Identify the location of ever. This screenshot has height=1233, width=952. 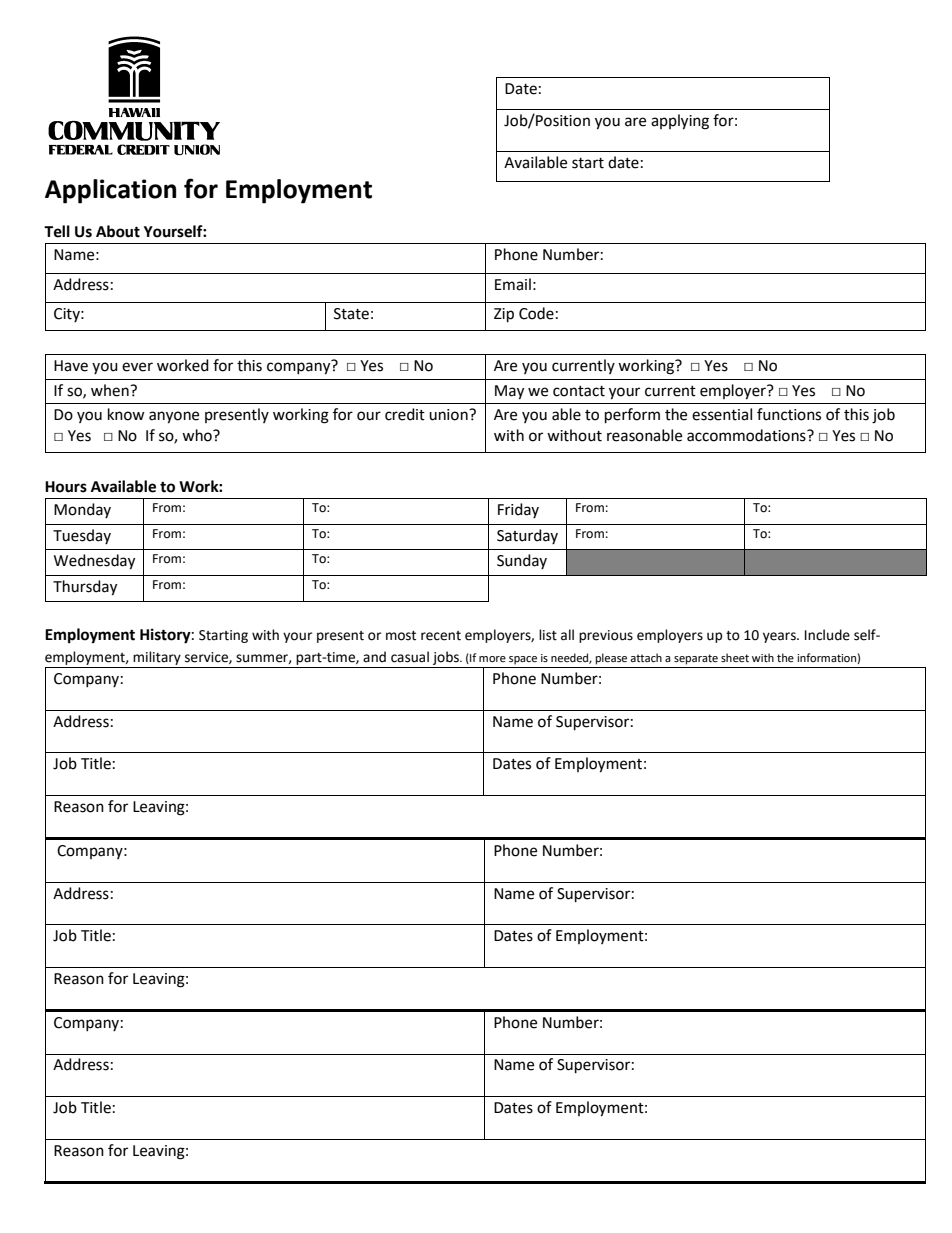
(137, 367).
